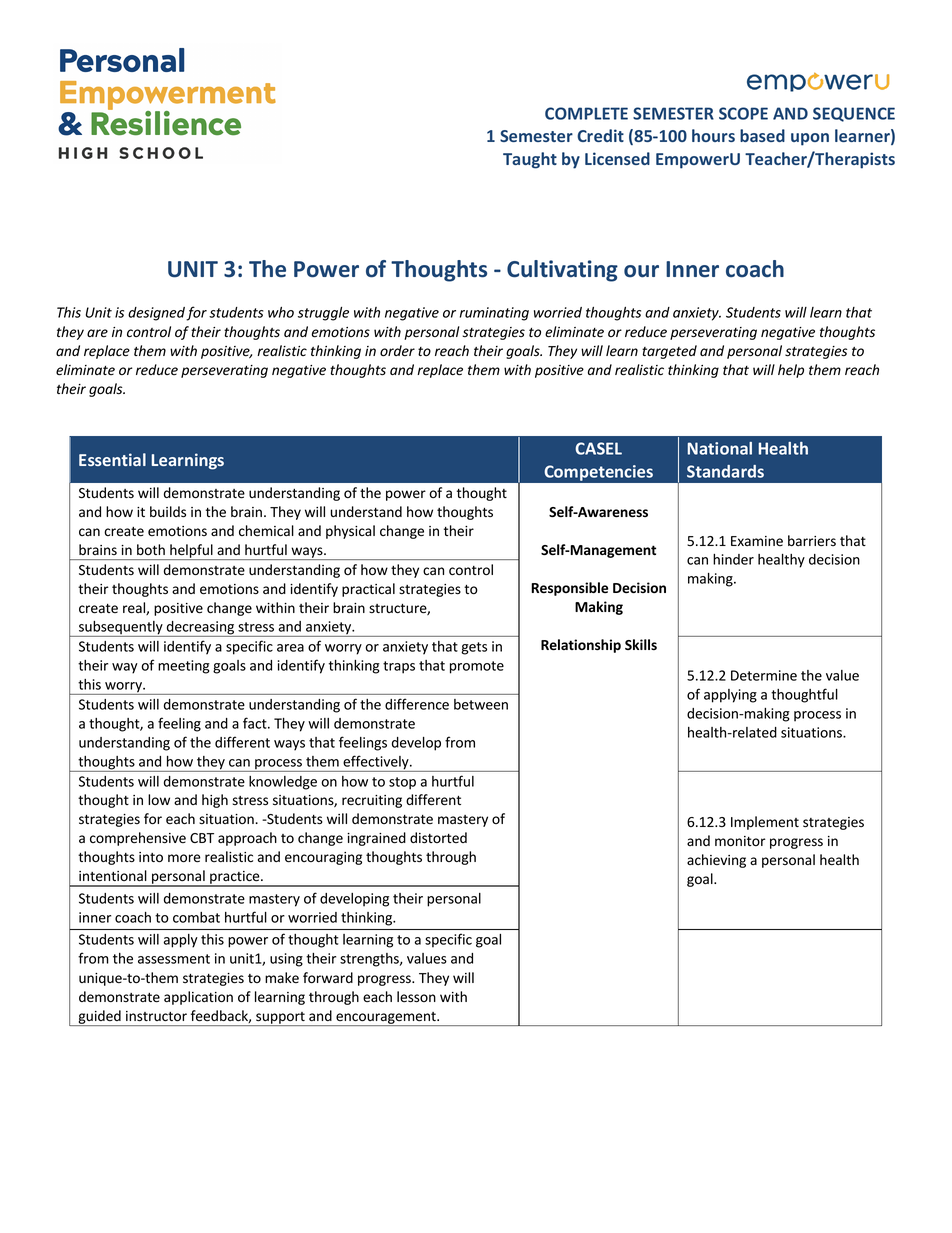 Image resolution: width=952 pixels, height=1233 pixels. What do you see at coordinates (184, 667) in the image?
I see `meeting` at bounding box center [184, 667].
